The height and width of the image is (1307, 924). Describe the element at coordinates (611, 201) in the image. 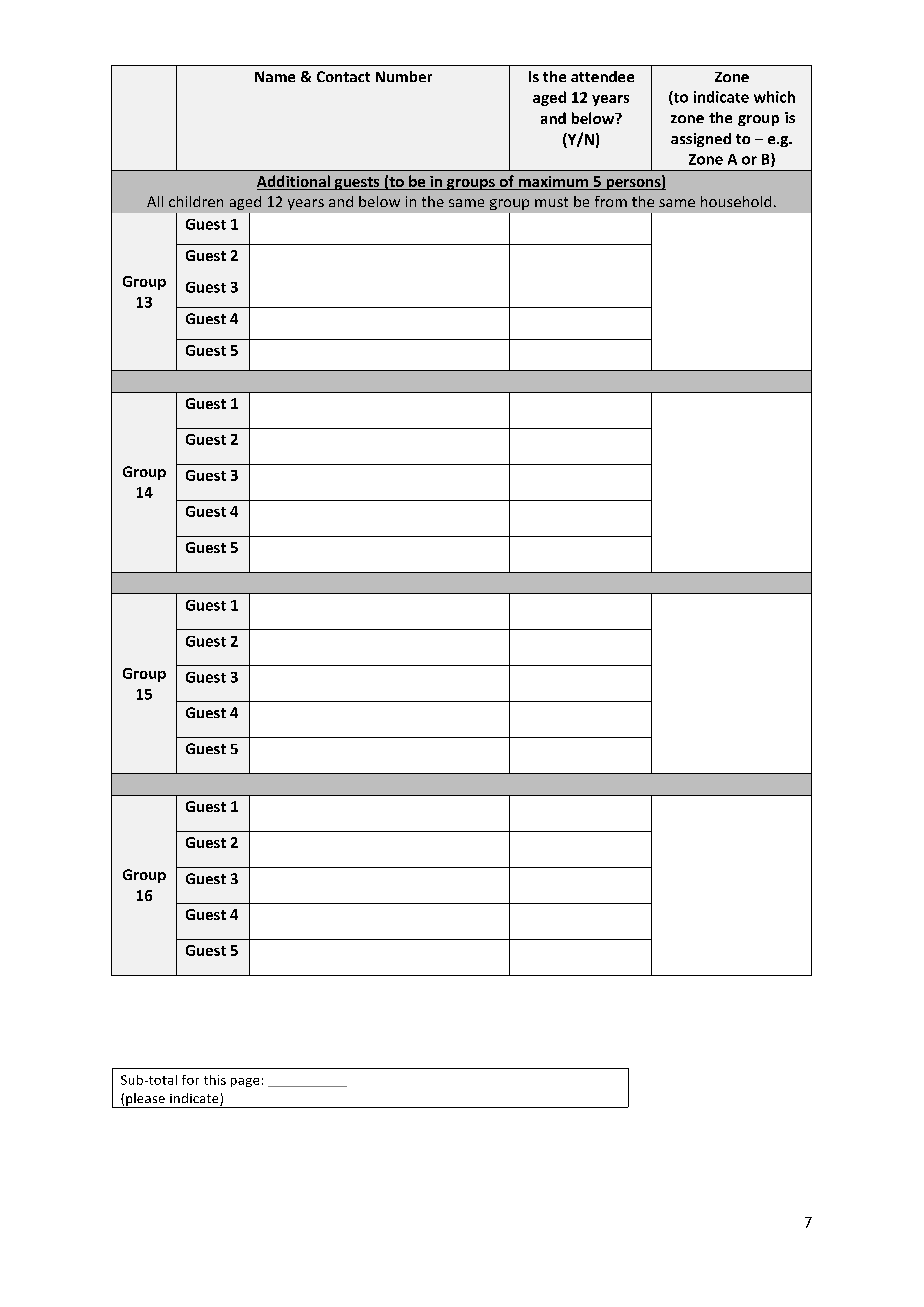

I see `from` at that location.
